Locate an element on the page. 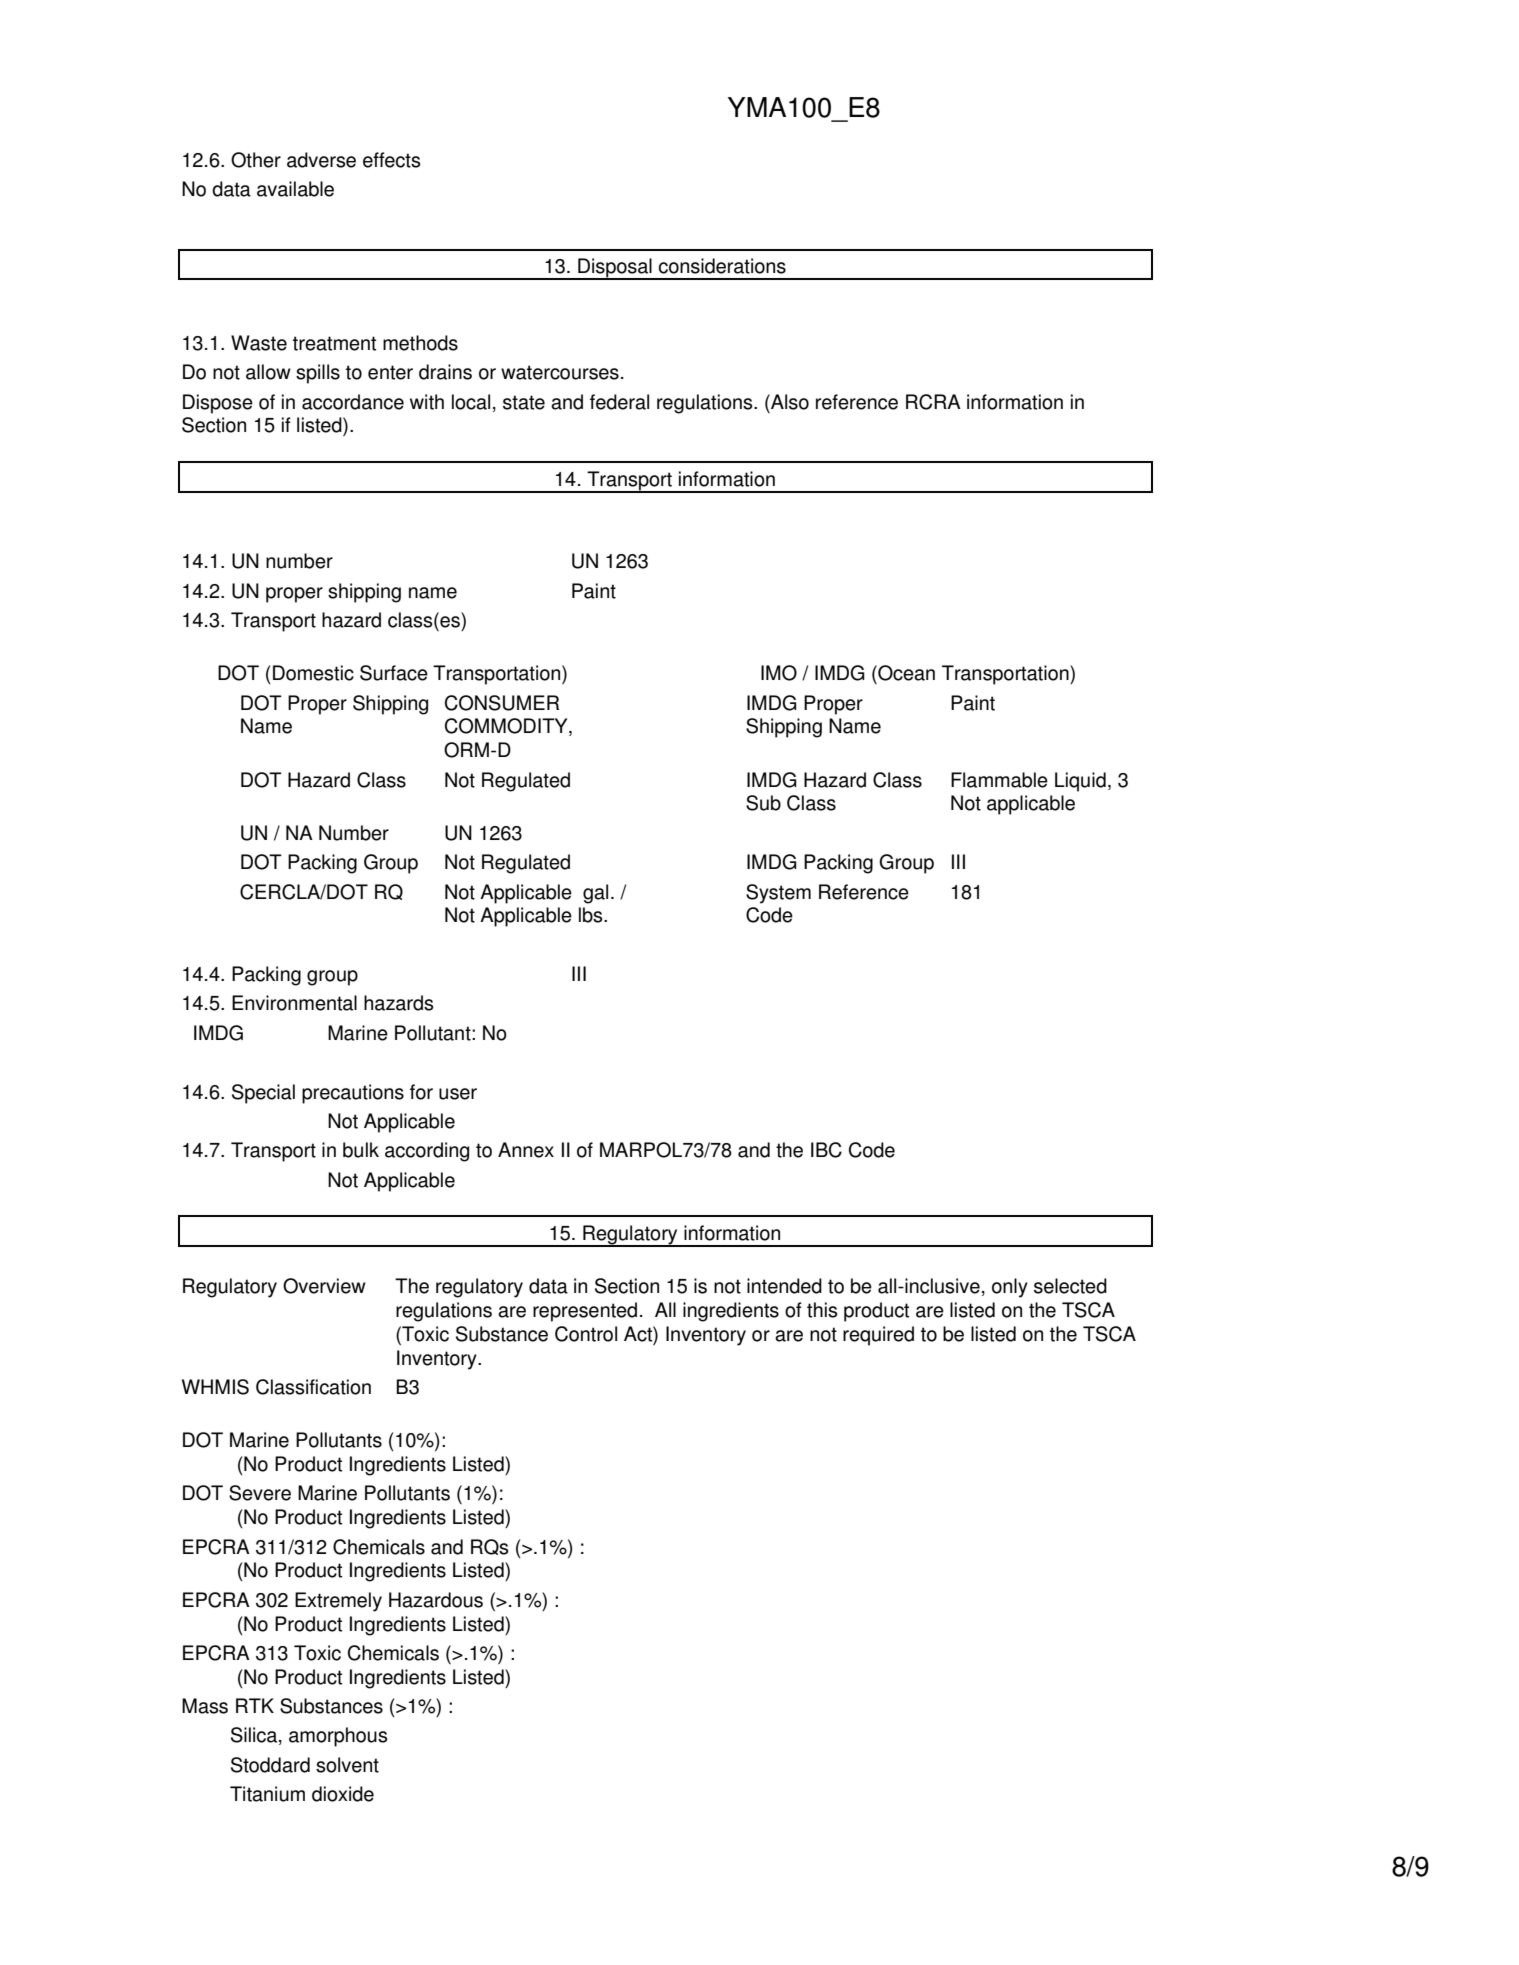 The image size is (1519, 1965). Ocean is located at coordinates (905, 673).
